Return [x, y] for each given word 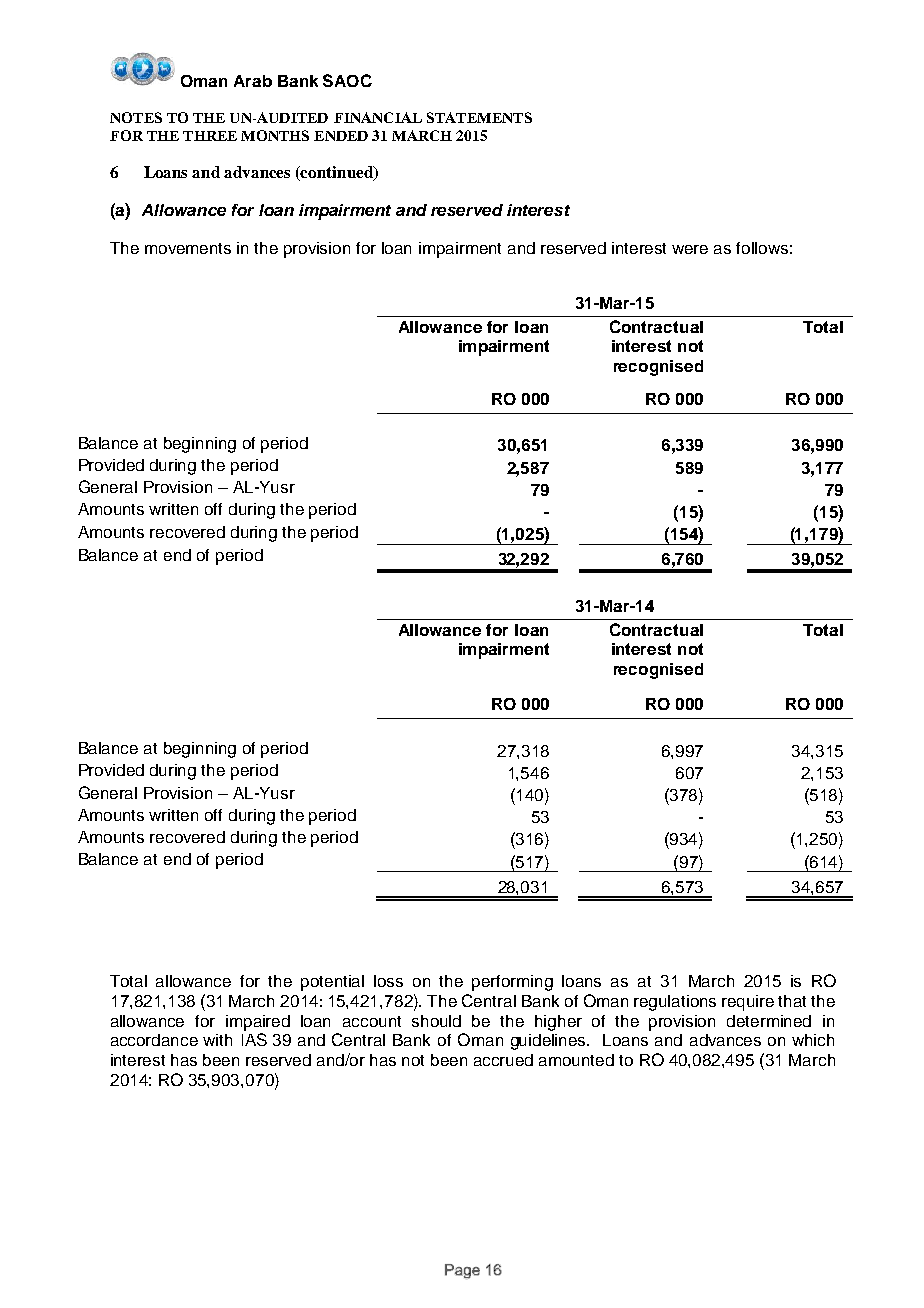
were [690, 249]
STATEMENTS [479, 117]
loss [388, 981]
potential [332, 983]
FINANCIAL [378, 117]
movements [188, 248]
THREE [210, 136]
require [748, 1003]
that [792, 1001]
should [436, 1021]
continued [337, 173]
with [217, 1040]
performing [512, 983]
